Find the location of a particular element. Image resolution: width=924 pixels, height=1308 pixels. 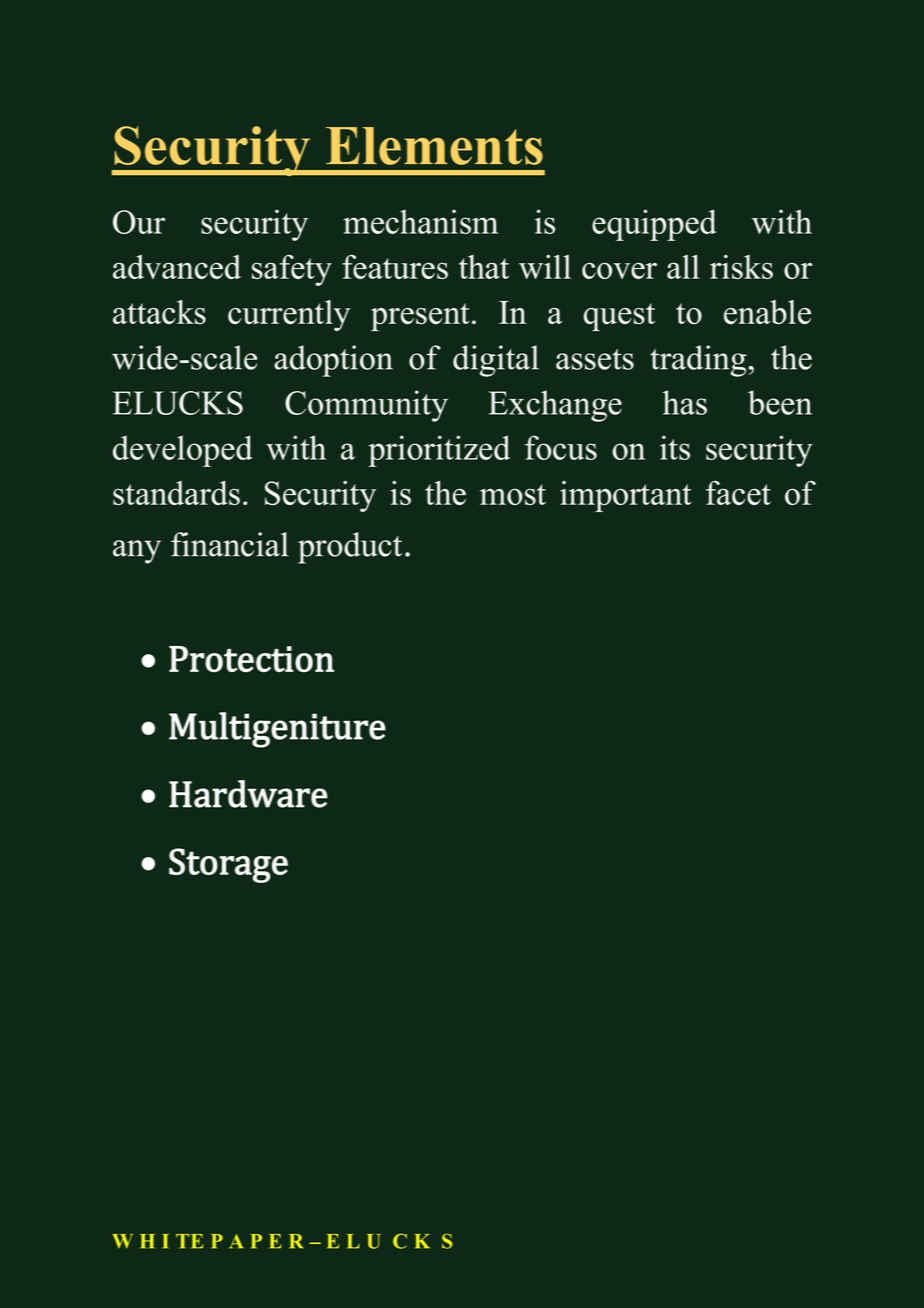

equipped is located at coordinates (654, 225).
